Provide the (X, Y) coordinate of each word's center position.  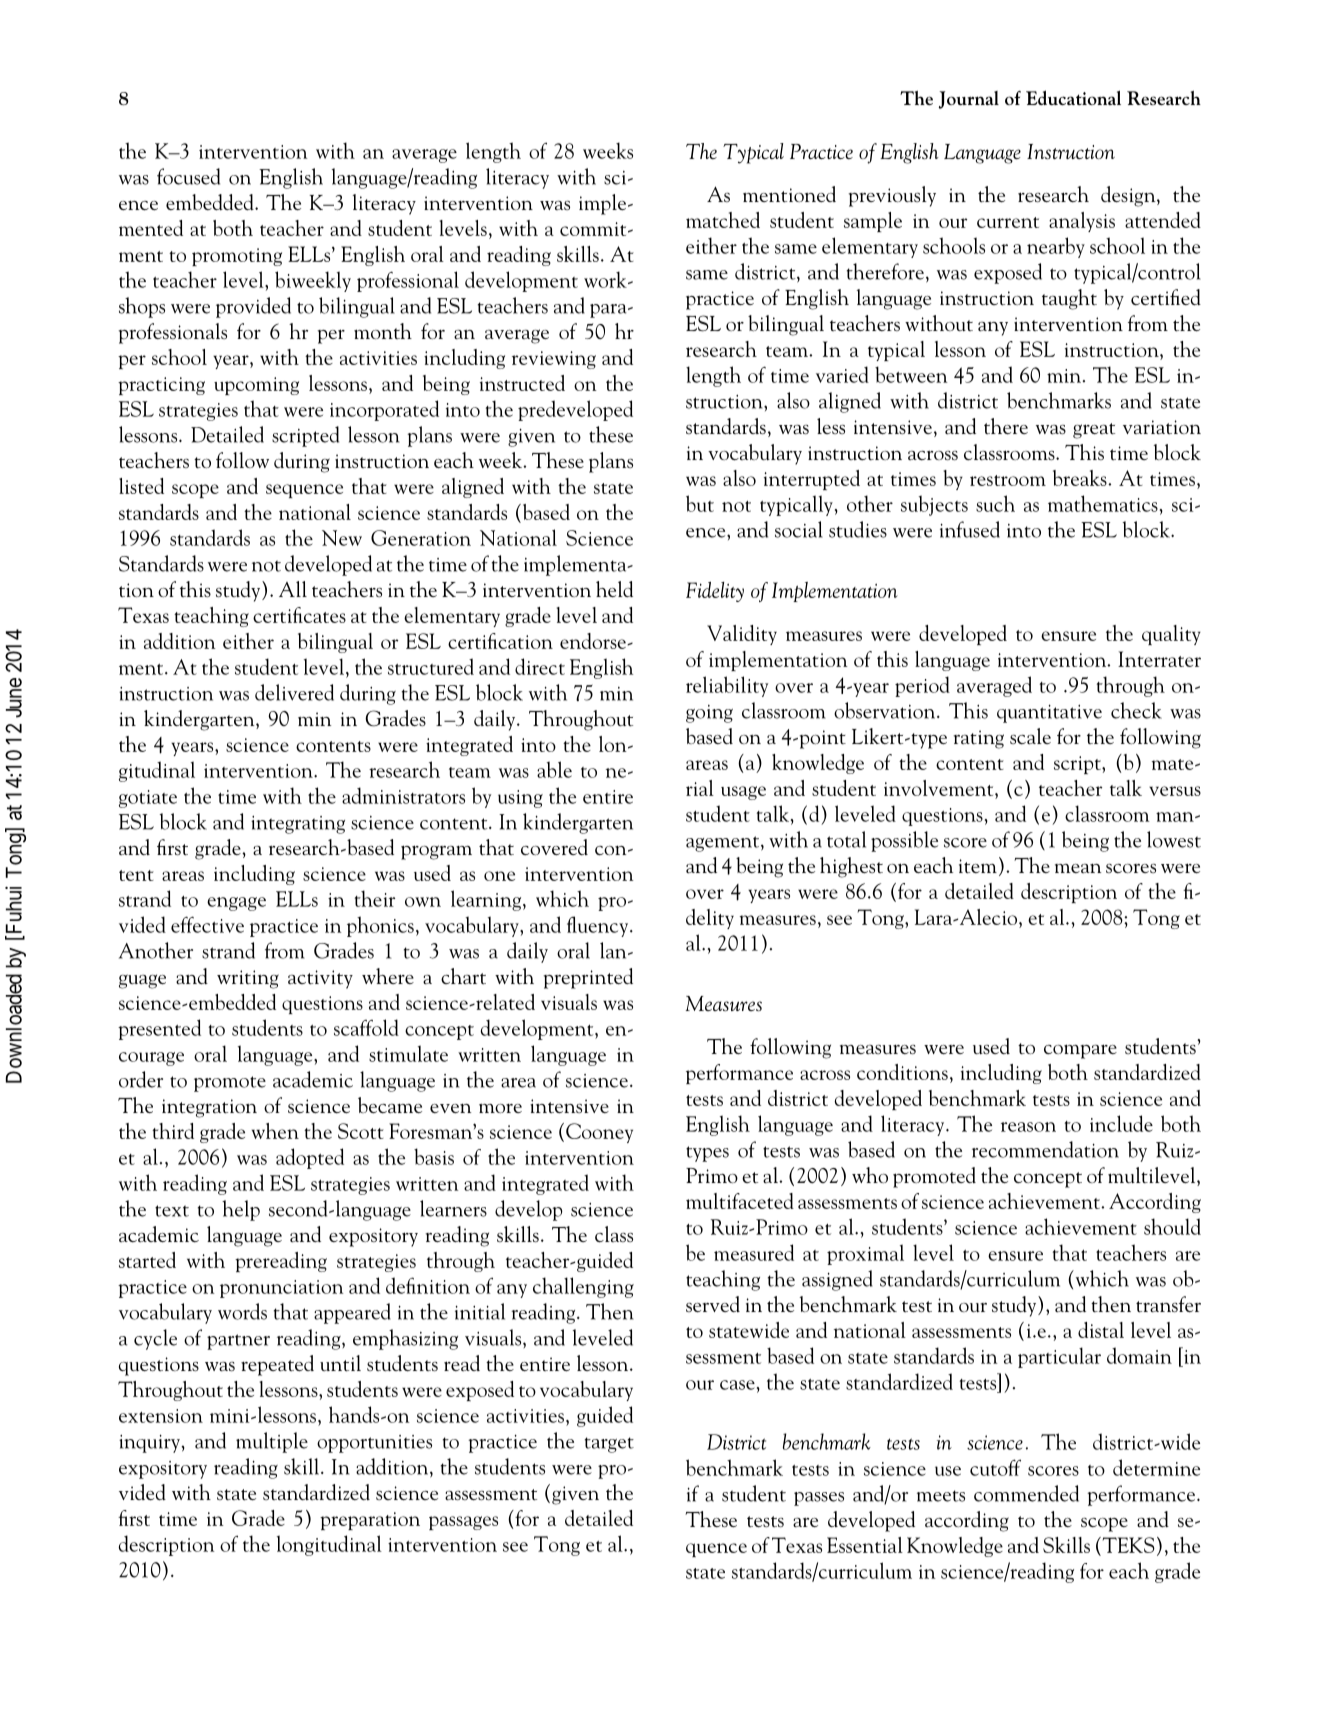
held (614, 589)
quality (1171, 635)
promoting (237, 257)
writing (248, 979)
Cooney (599, 1133)
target (609, 1445)
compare (1080, 1051)
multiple (272, 1442)
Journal (969, 100)
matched (723, 220)
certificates (299, 615)
